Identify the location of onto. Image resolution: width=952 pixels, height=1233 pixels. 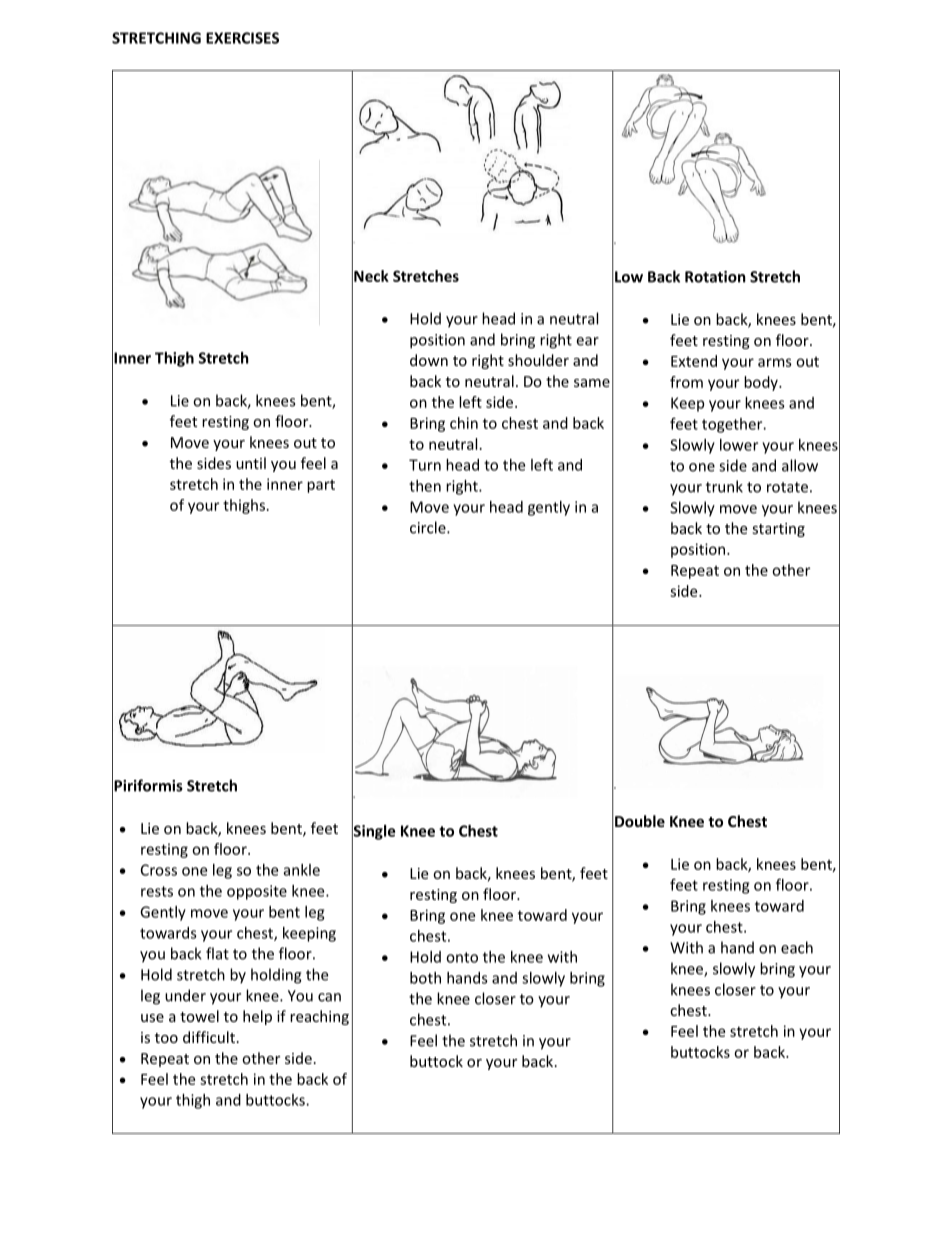
(462, 957).
